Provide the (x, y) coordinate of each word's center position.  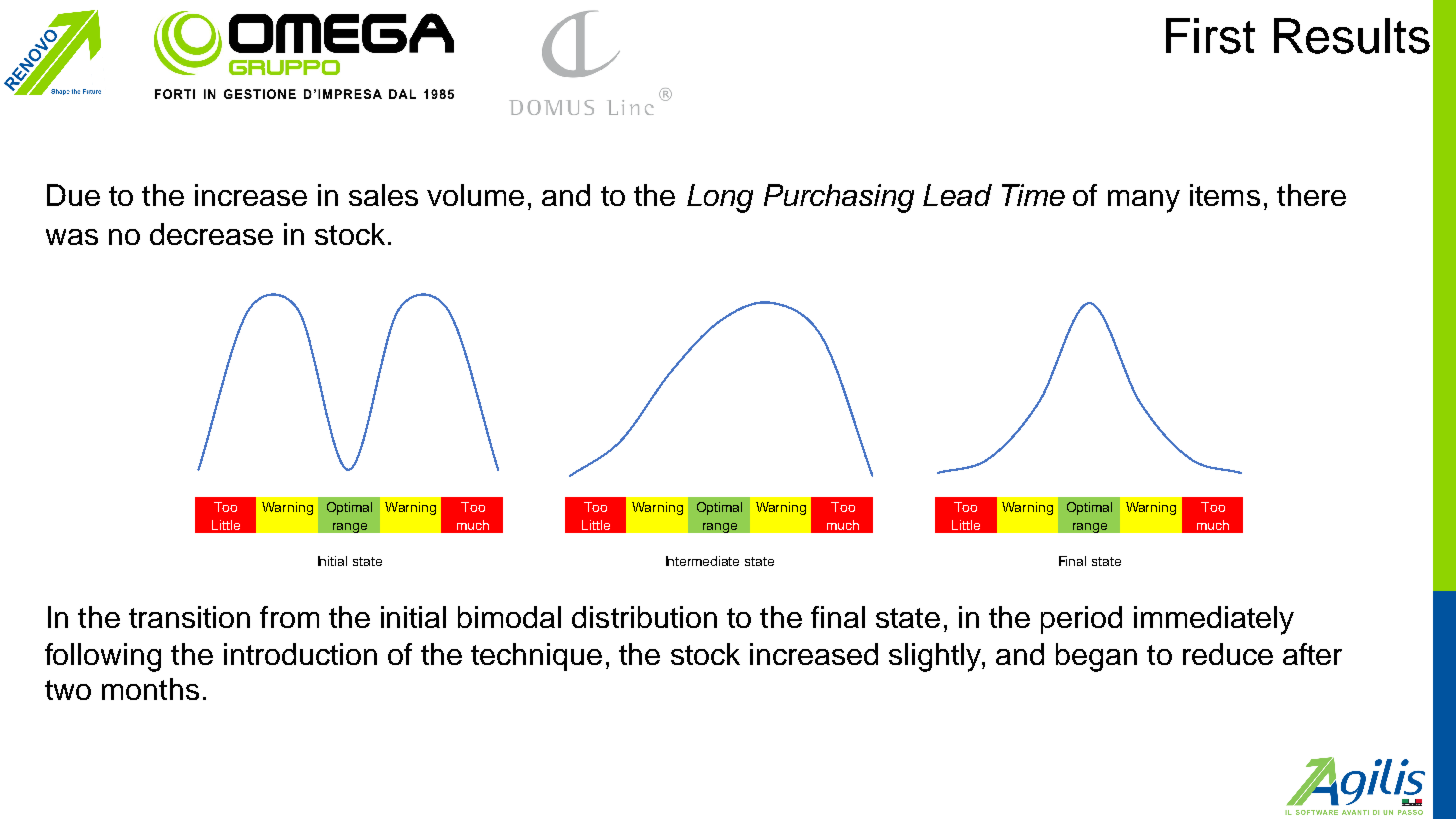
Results (1352, 36)
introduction (300, 654)
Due (73, 195)
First (1210, 36)
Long (720, 198)
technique (536, 657)
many (1144, 201)
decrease (211, 234)
